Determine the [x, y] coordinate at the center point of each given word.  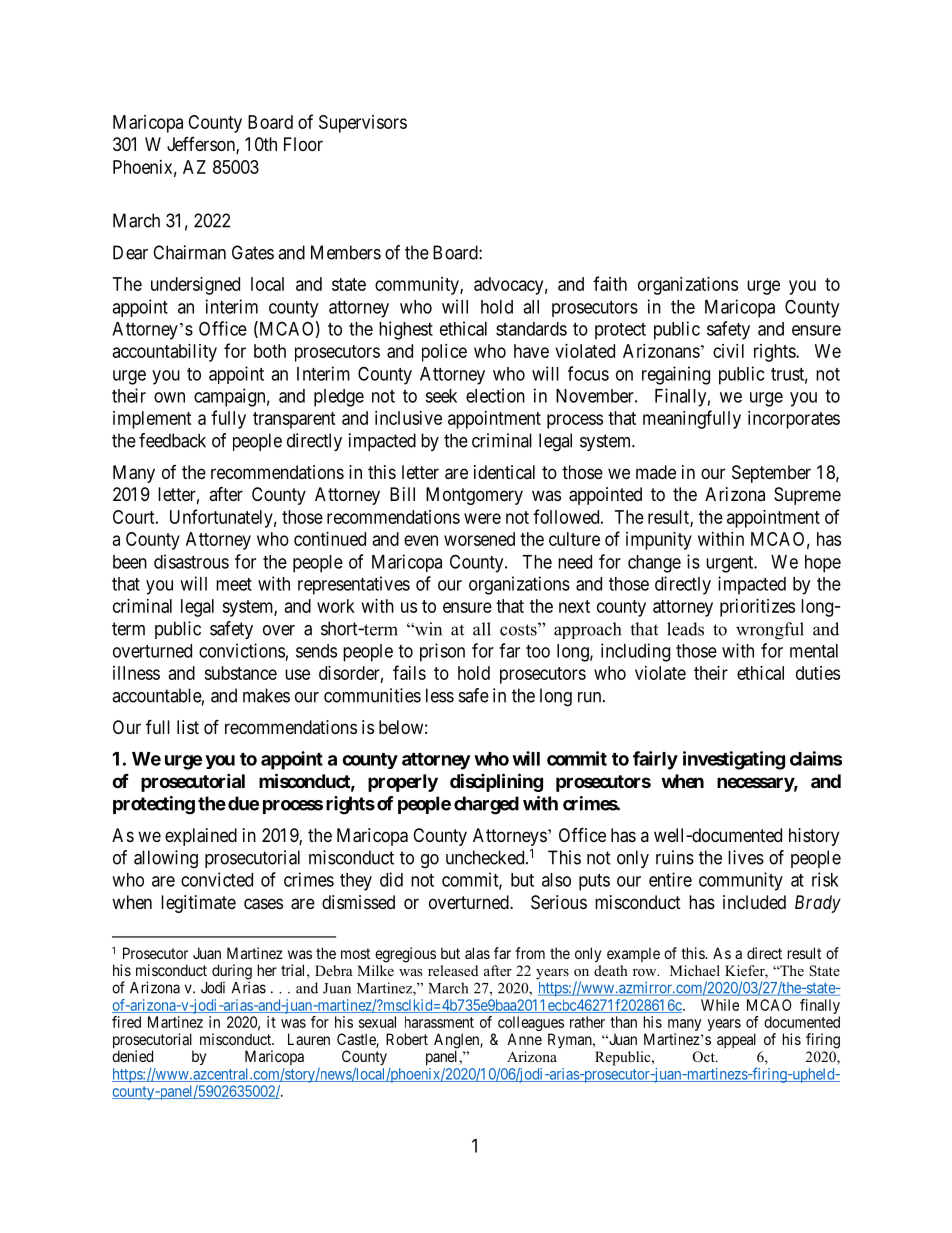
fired [126, 1022]
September [771, 474]
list [188, 727]
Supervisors [363, 124]
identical [504, 472]
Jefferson [202, 145]
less [440, 695]
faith [610, 283]
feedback [172, 440]
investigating [734, 760]
